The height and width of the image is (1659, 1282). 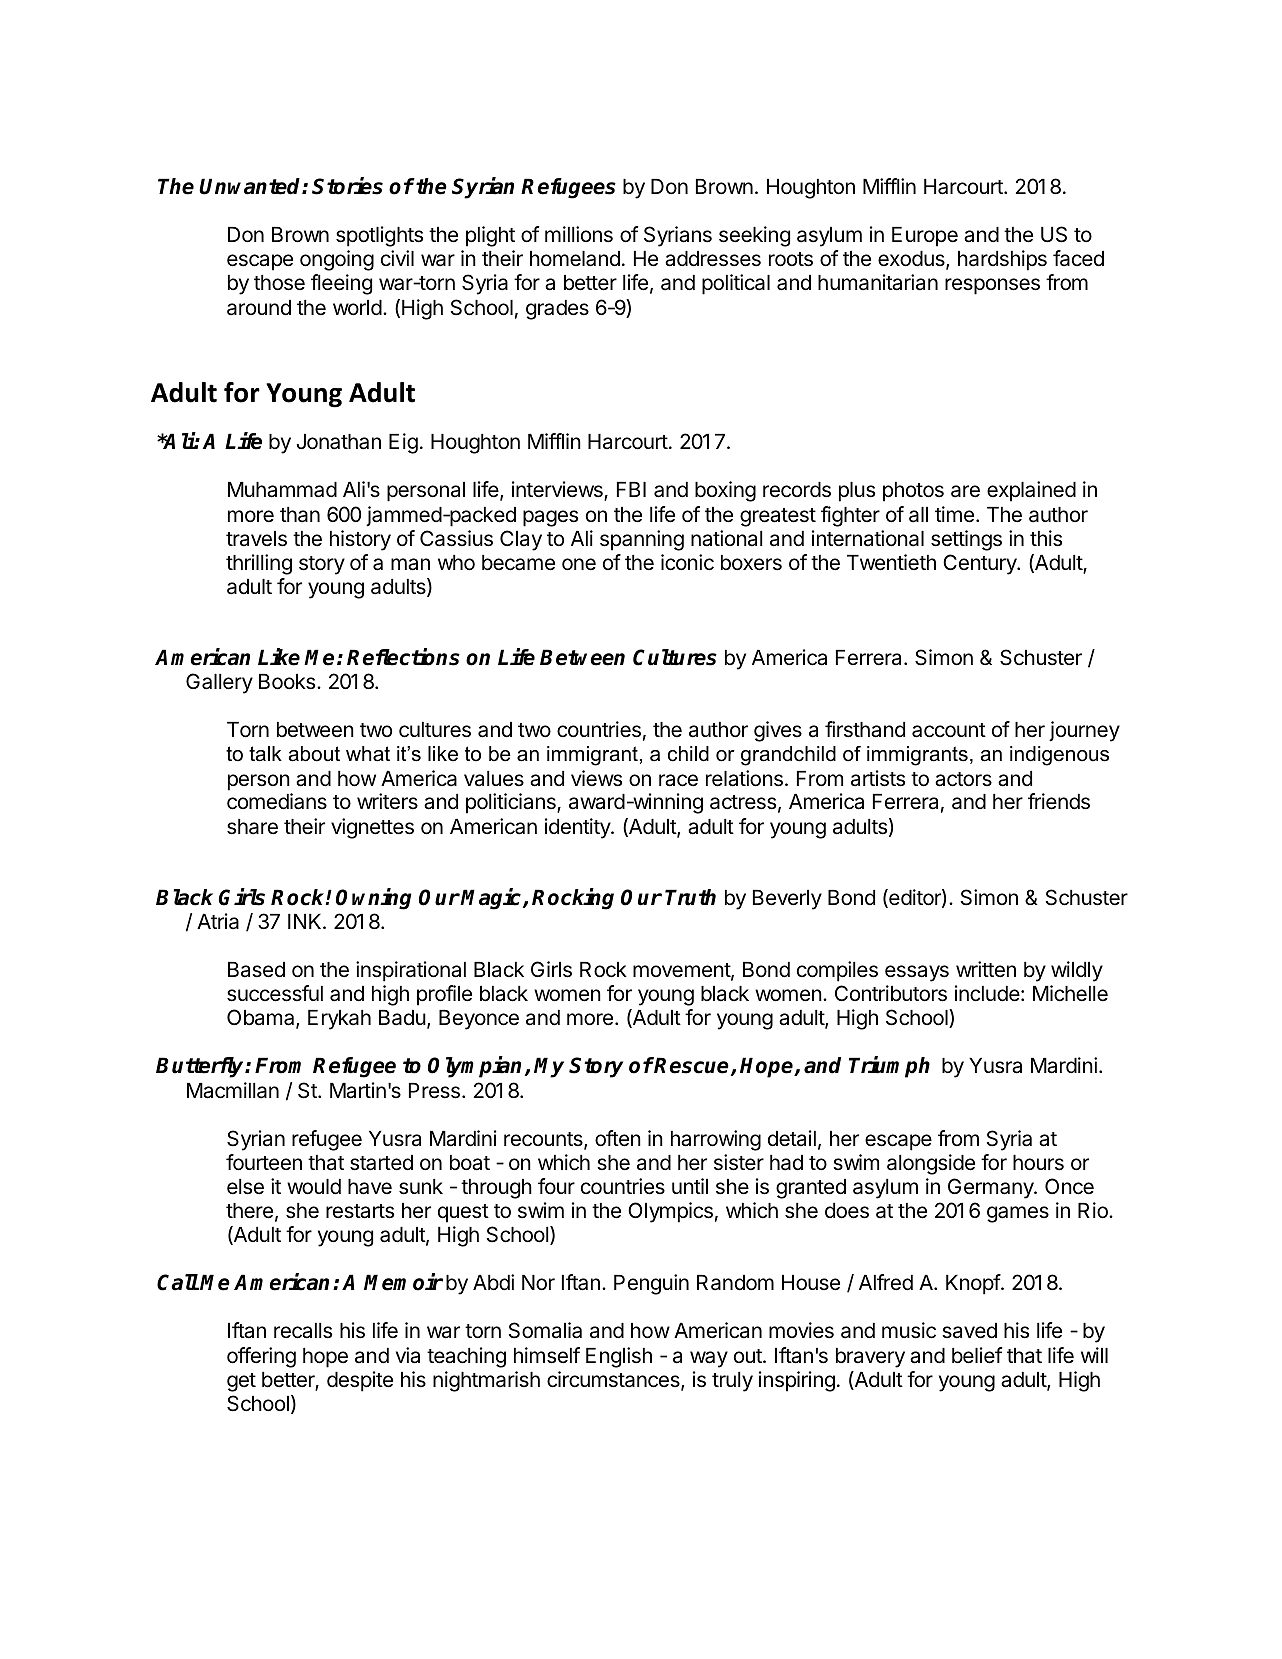 What do you see at coordinates (360, 1381) in the image?
I see `despite` at bounding box center [360, 1381].
